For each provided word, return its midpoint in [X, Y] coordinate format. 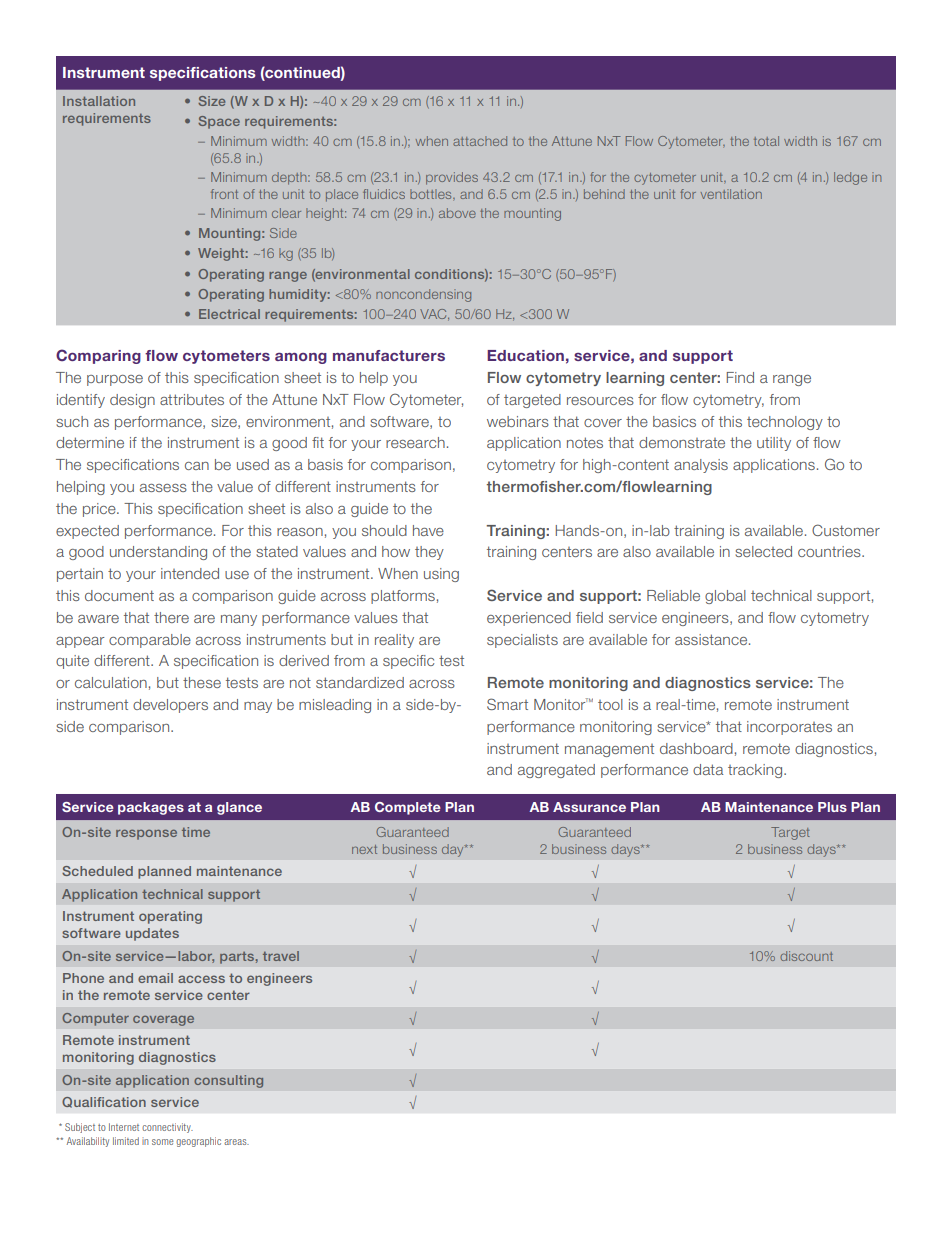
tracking [756, 771]
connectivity [167, 1128]
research [415, 442]
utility [774, 444]
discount [806, 956]
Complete [408, 808]
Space [219, 122]
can [197, 466]
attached [480, 141]
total [766, 141]
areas [236, 1142]
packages [151, 808]
